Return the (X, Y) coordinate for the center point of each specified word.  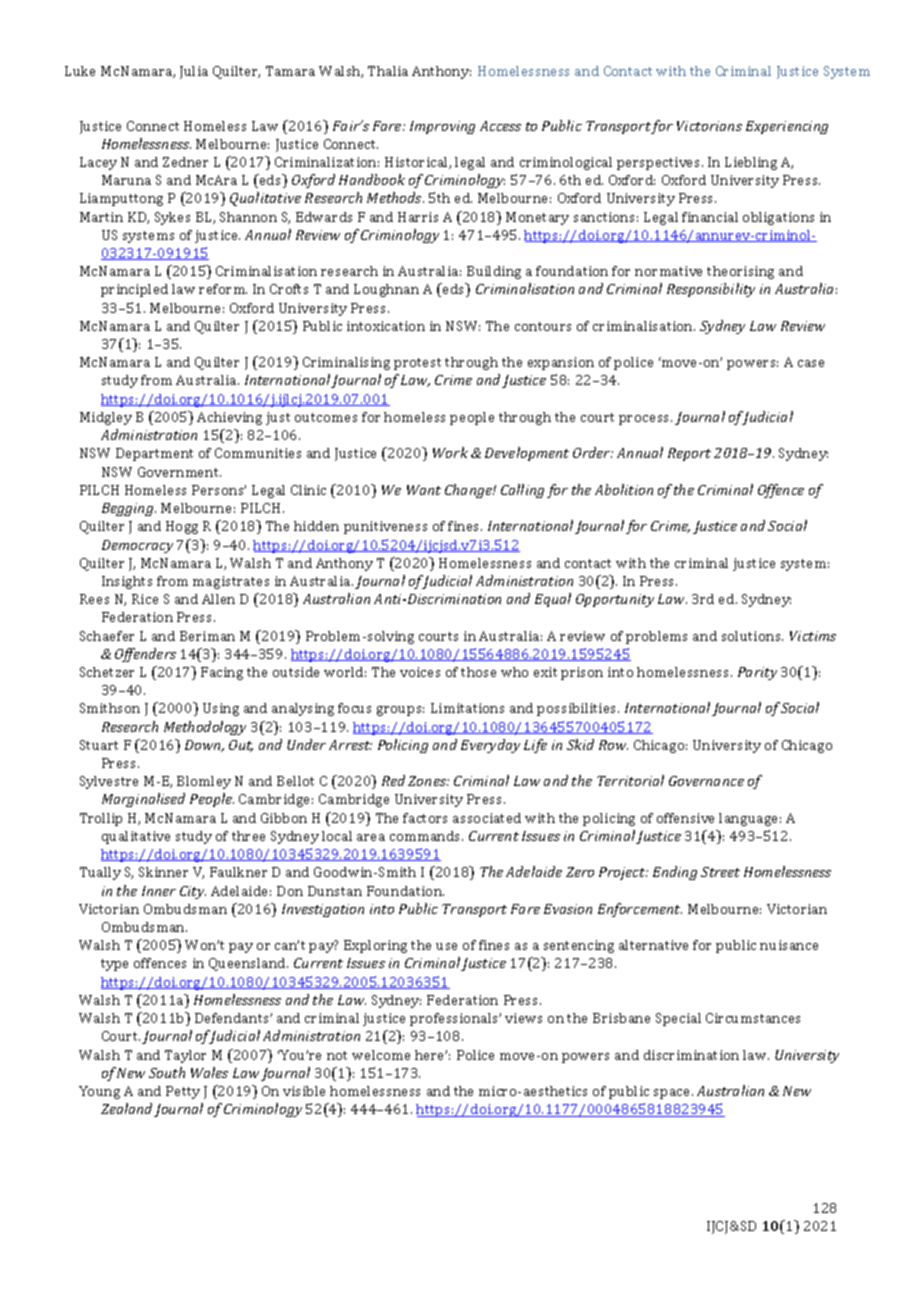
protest (417, 364)
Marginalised (143, 800)
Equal (553, 600)
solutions (752, 636)
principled (134, 290)
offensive (685, 818)
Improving (442, 127)
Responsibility (711, 290)
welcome (381, 1055)
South (167, 1072)
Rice (145, 599)
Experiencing (787, 127)
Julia (194, 72)
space (673, 1094)
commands (426, 836)
